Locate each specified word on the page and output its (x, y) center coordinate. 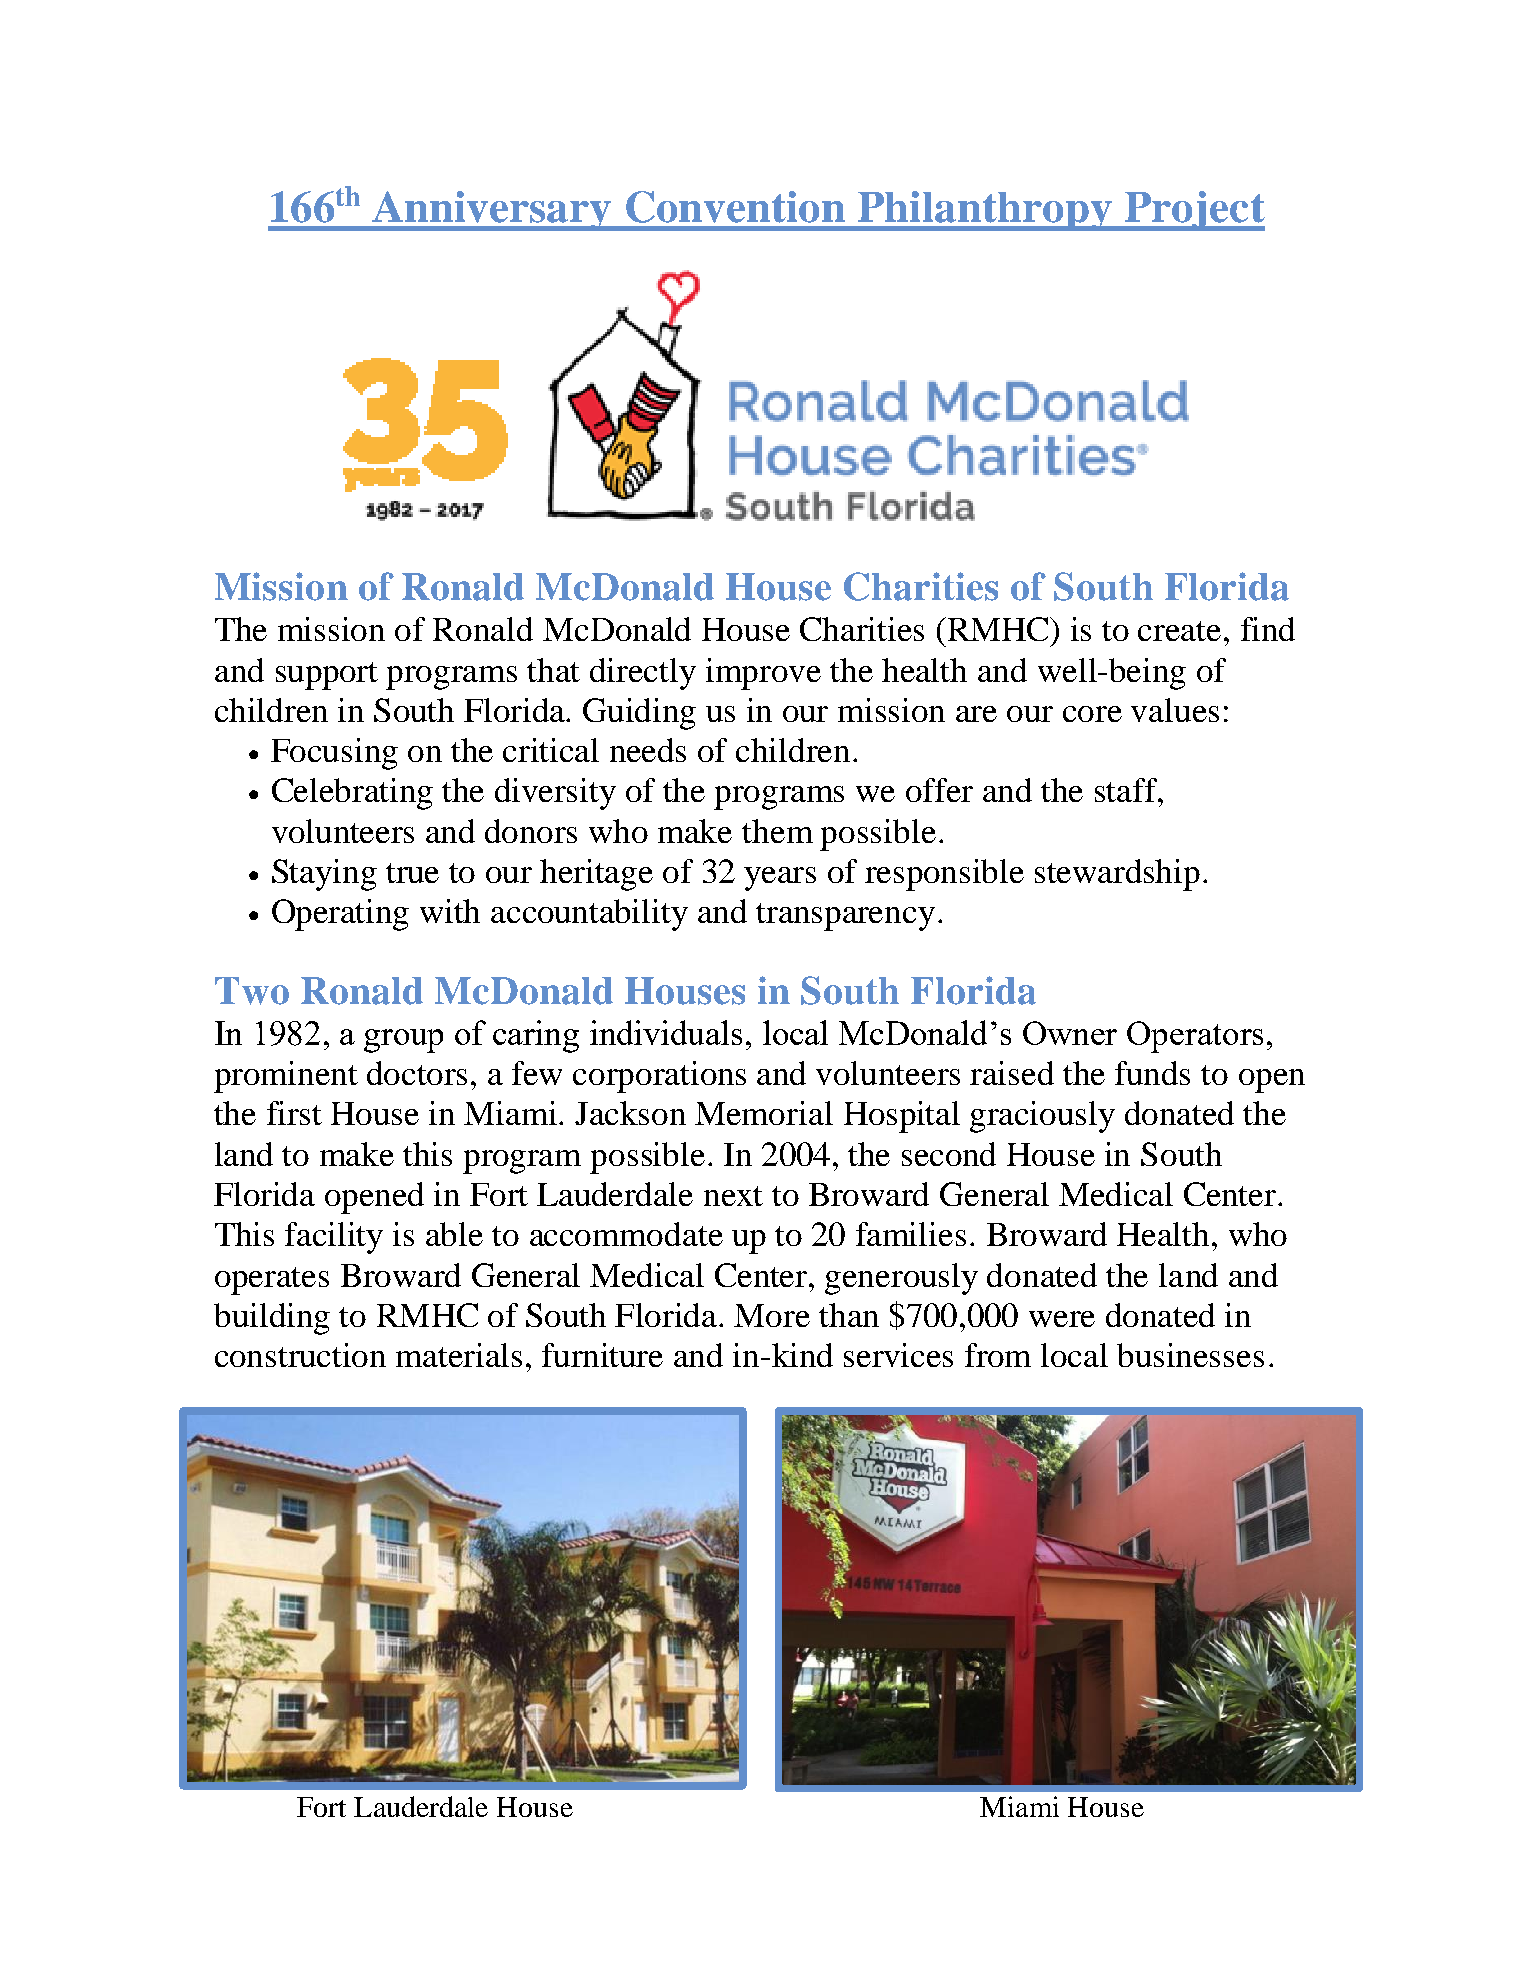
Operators (1195, 1037)
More (772, 1315)
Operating (340, 915)
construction (300, 1355)
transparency (845, 917)
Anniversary (492, 211)
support (327, 676)
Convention (735, 207)
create (1179, 631)
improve (763, 674)
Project (1194, 211)
